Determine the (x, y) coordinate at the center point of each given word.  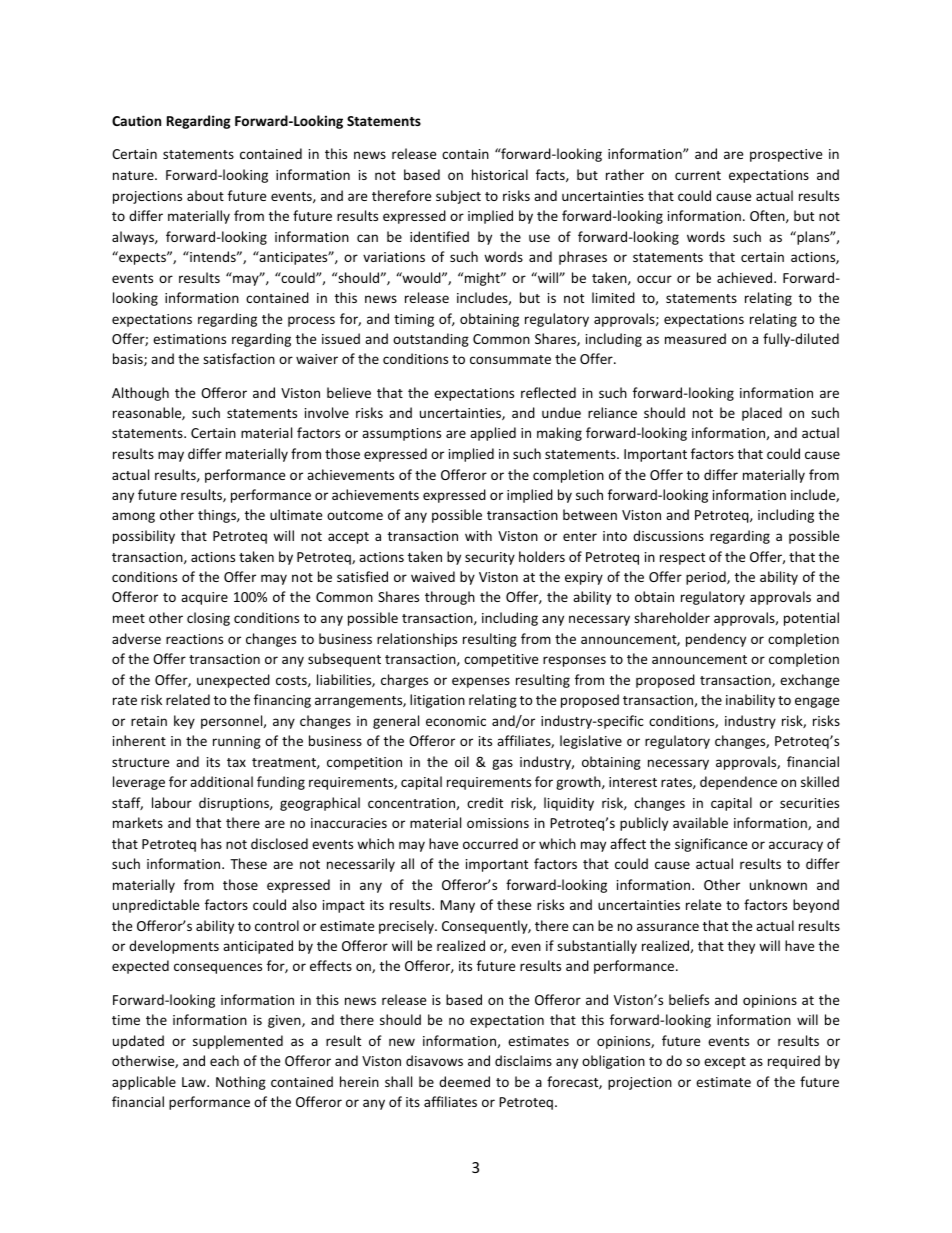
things (218, 516)
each (224, 1060)
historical (500, 174)
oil (462, 761)
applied (493, 434)
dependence (738, 783)
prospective (786, 155)
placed (762, 414)
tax (236, 762)
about (205, 195)
